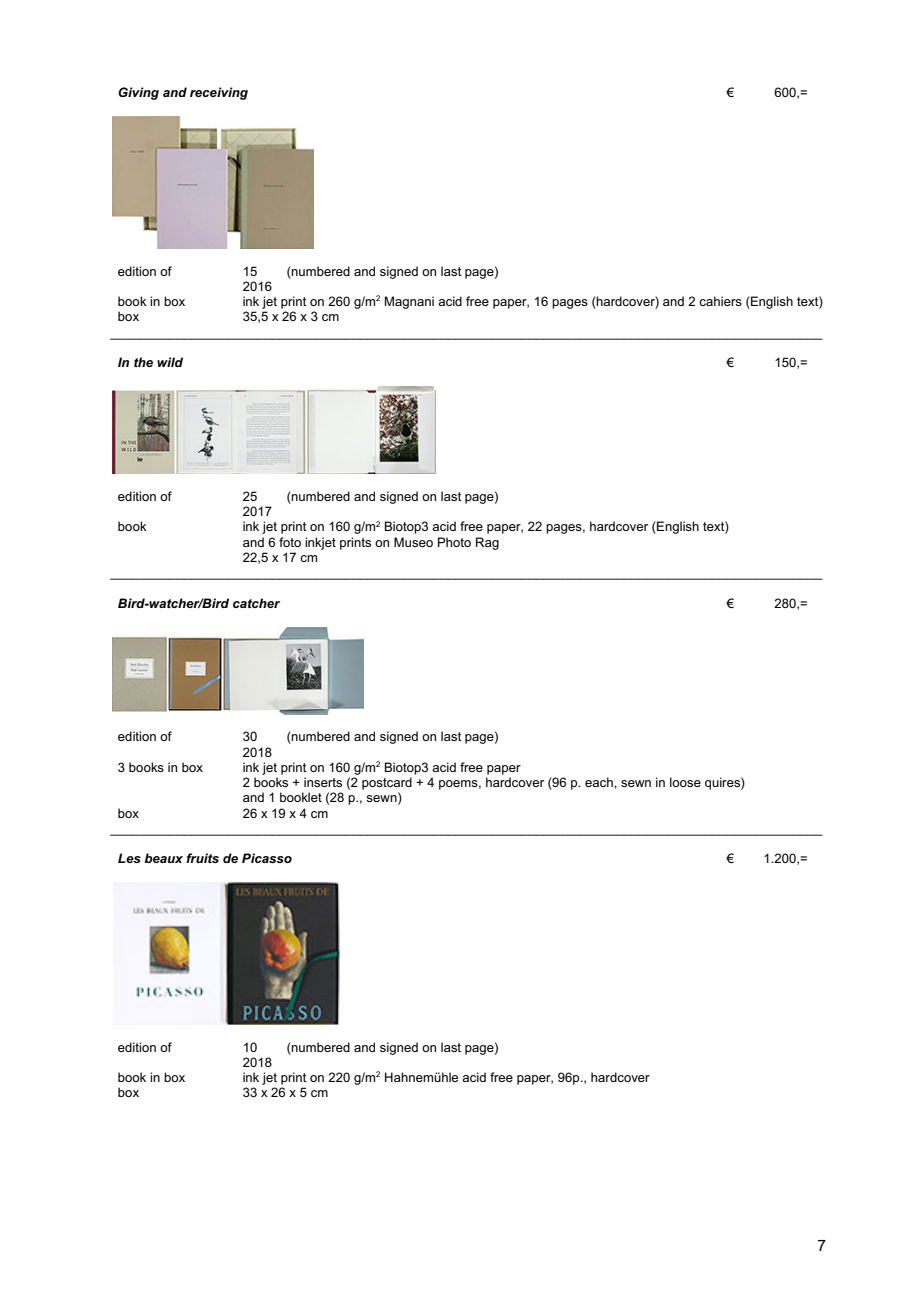 Image resolution: width=924 pixels, height=1308 pixels. I want to click on Rag, so click(487, 543).
